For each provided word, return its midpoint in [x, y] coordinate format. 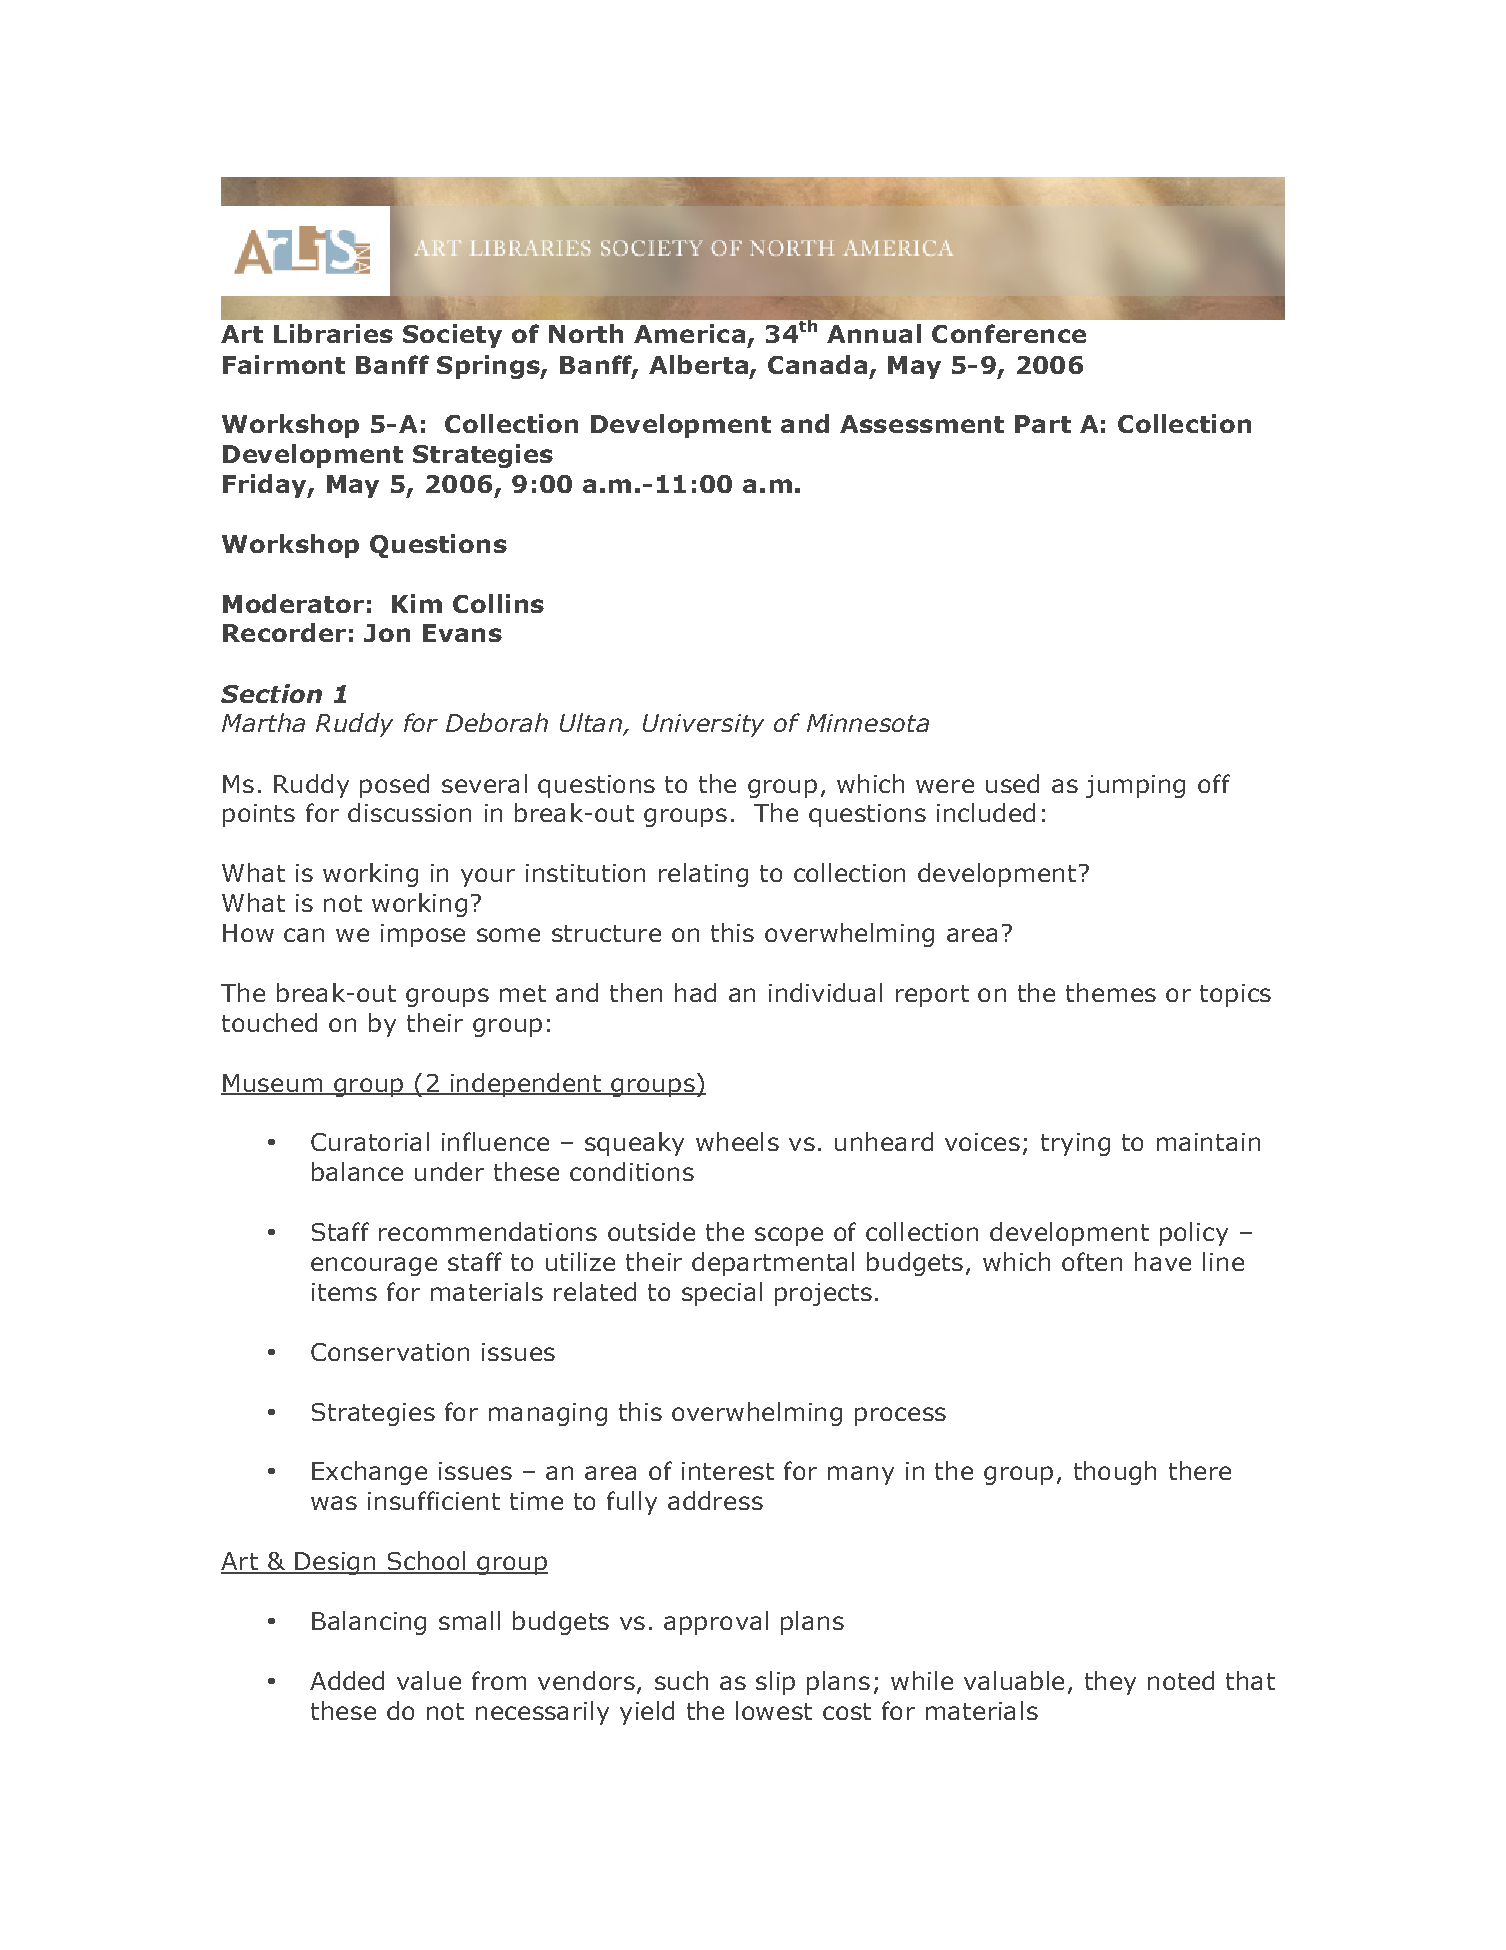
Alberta [698, 364]
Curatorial [370, 1141]
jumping [1135, 786]
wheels [737, 1141]
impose [423, 935]
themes [1111, 992]
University [703, 725]
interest [728, 1471]
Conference [1009, 333]
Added [347, 1680]
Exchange [369, 1473]
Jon [387, 633]
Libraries [333, 333]
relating [703, 875]
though [1115, 1473]
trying [1075, 1144]
